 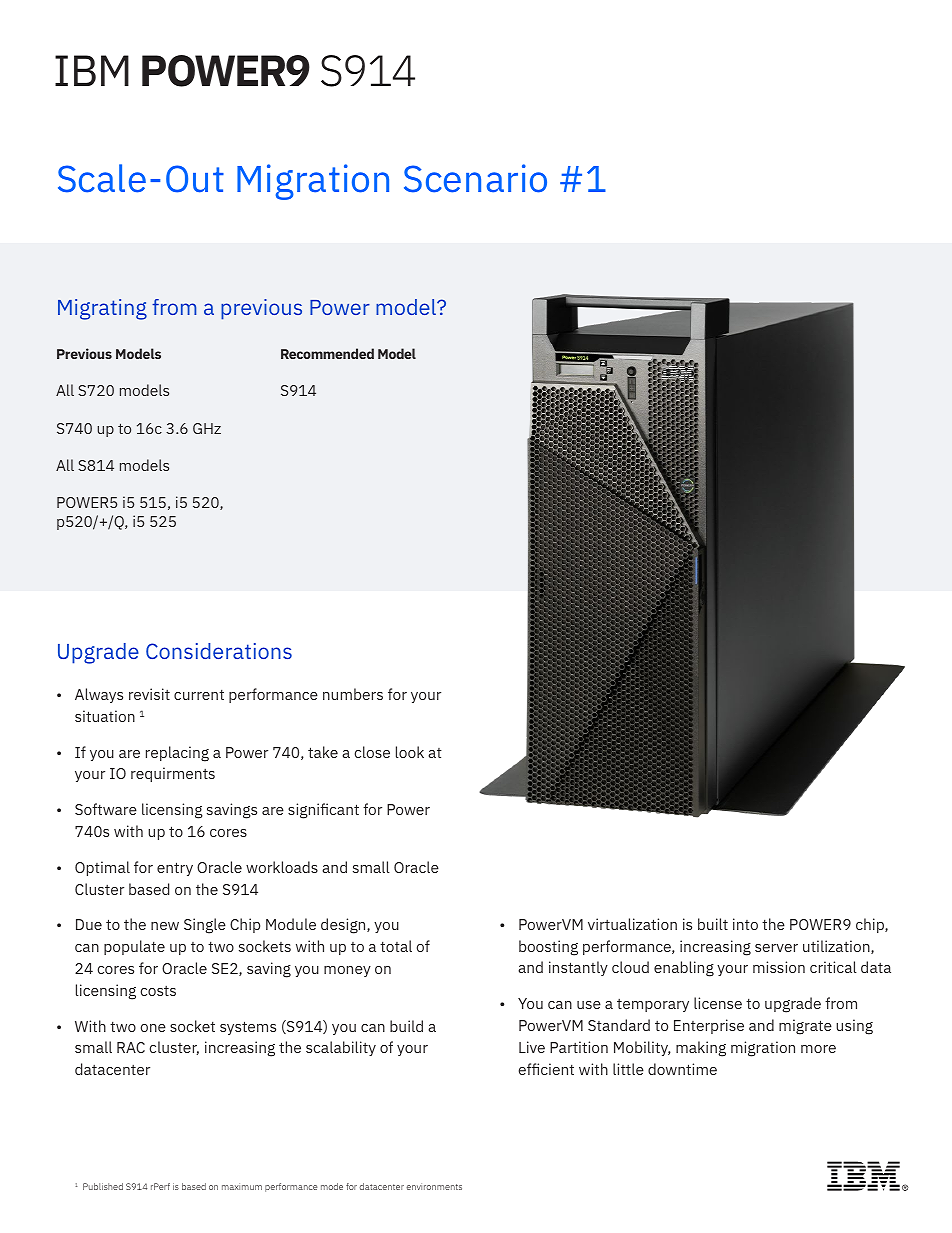 What do you see at coordinates (475, 178) in the screenshot?
I see `Scenario` at bounding box center [475, 178].
